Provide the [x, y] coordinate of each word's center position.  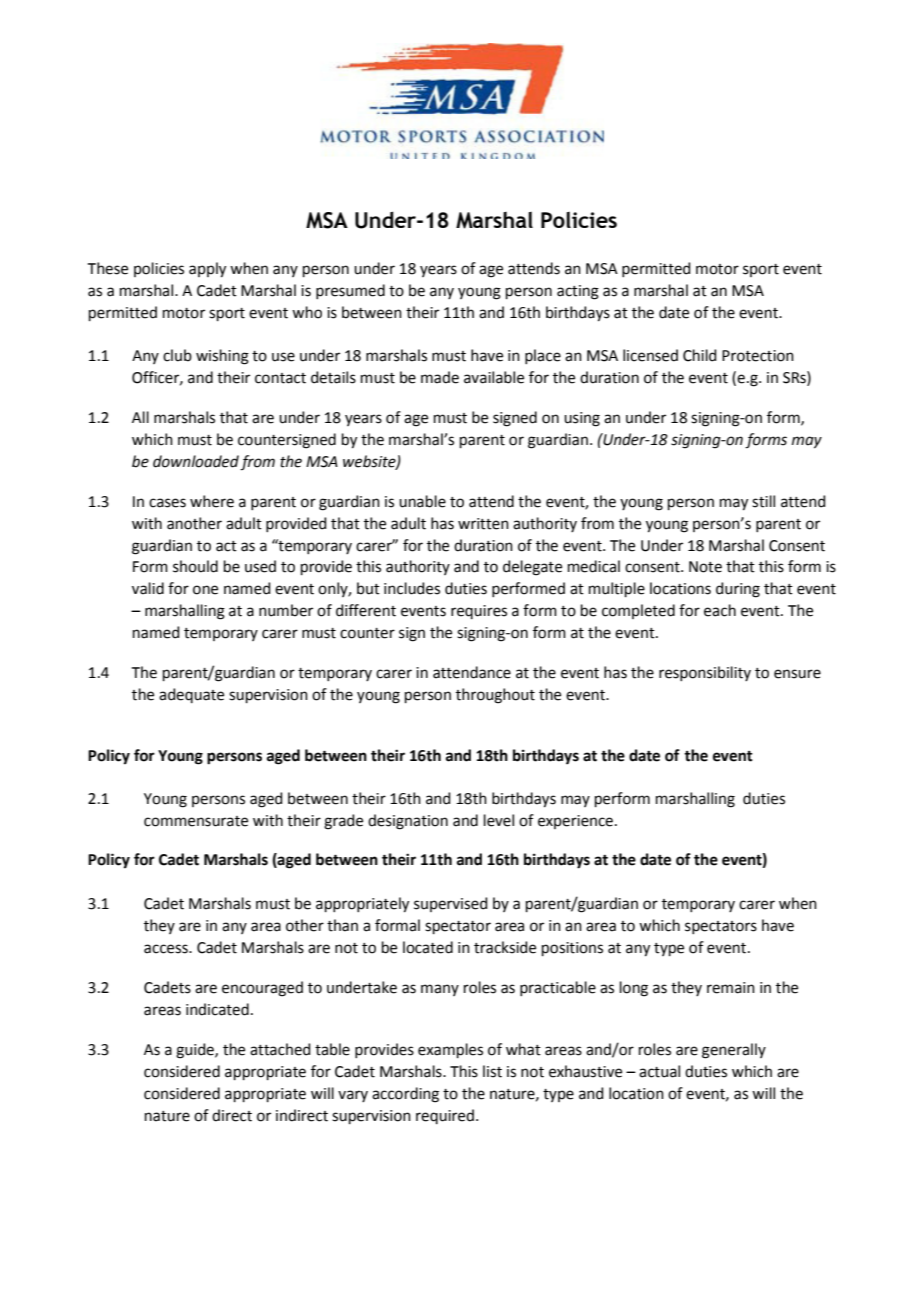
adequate [191, 695]
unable [422, 501]
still [763, 501]
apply [207, 270]
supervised [451, 904]
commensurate [196, 821]
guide [196, 1051]
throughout [495, 696]
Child [700, 355]
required [445, 1116]
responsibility [705, 673]
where [212, 501]
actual [659, 1071]
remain [731, 988]
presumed [350, 291]
